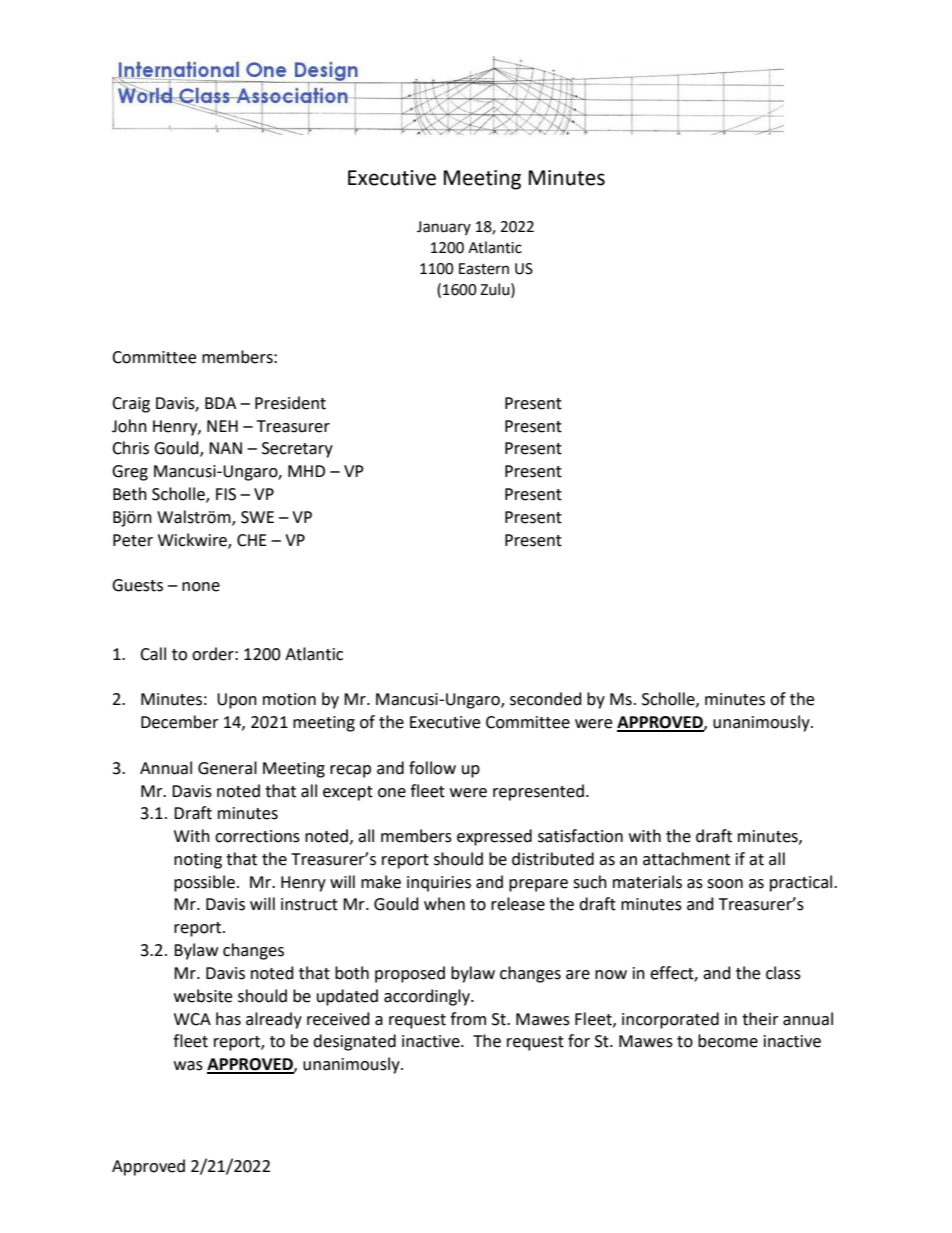 Image resolution: width=952 pixels, height=1233 pixels. What do you see at coordinates (484, 269) in the screenshot?
I see `Eastern` at bounding box center [484, 269].
